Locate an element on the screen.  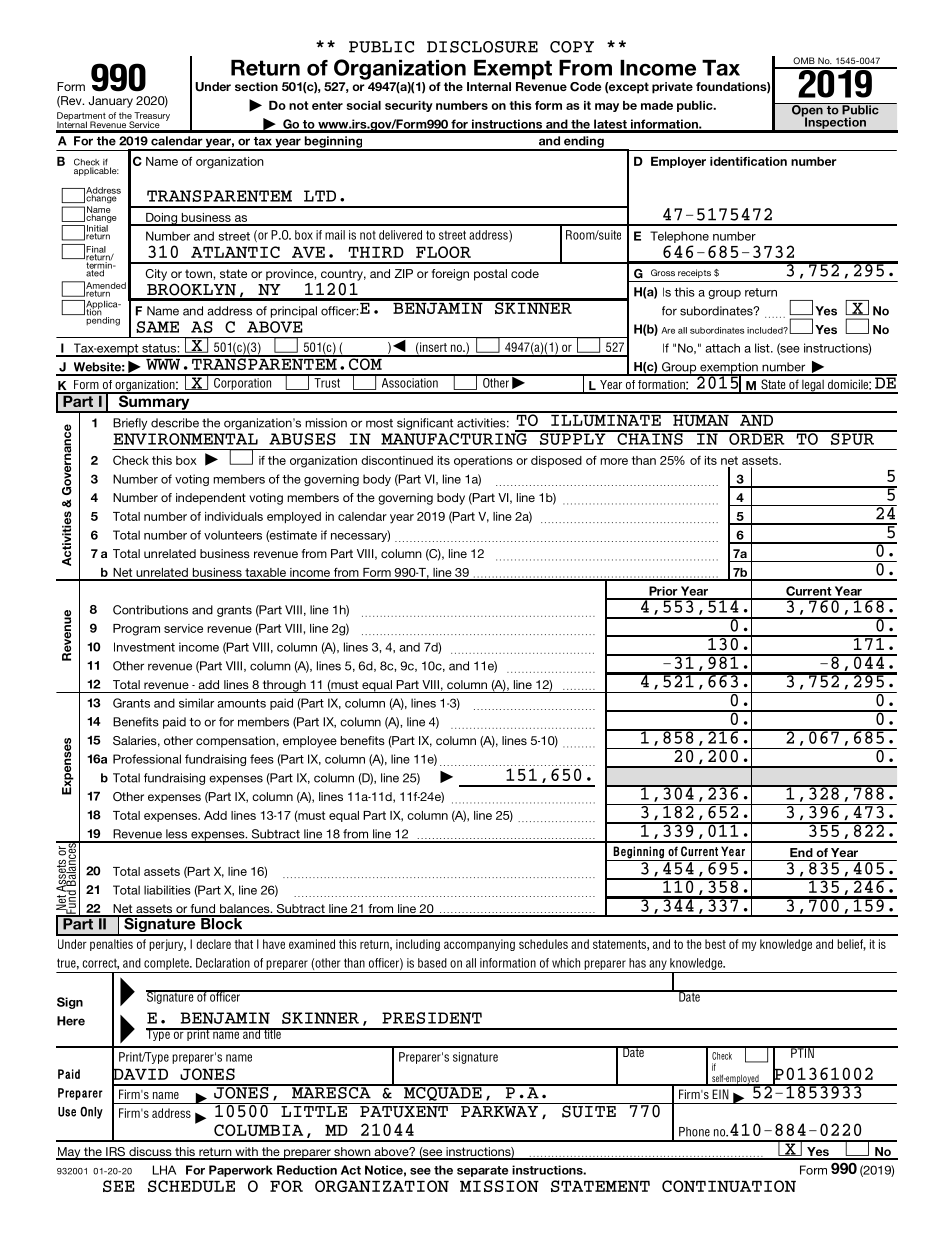
separate is located at coordinates (482, 1171).
